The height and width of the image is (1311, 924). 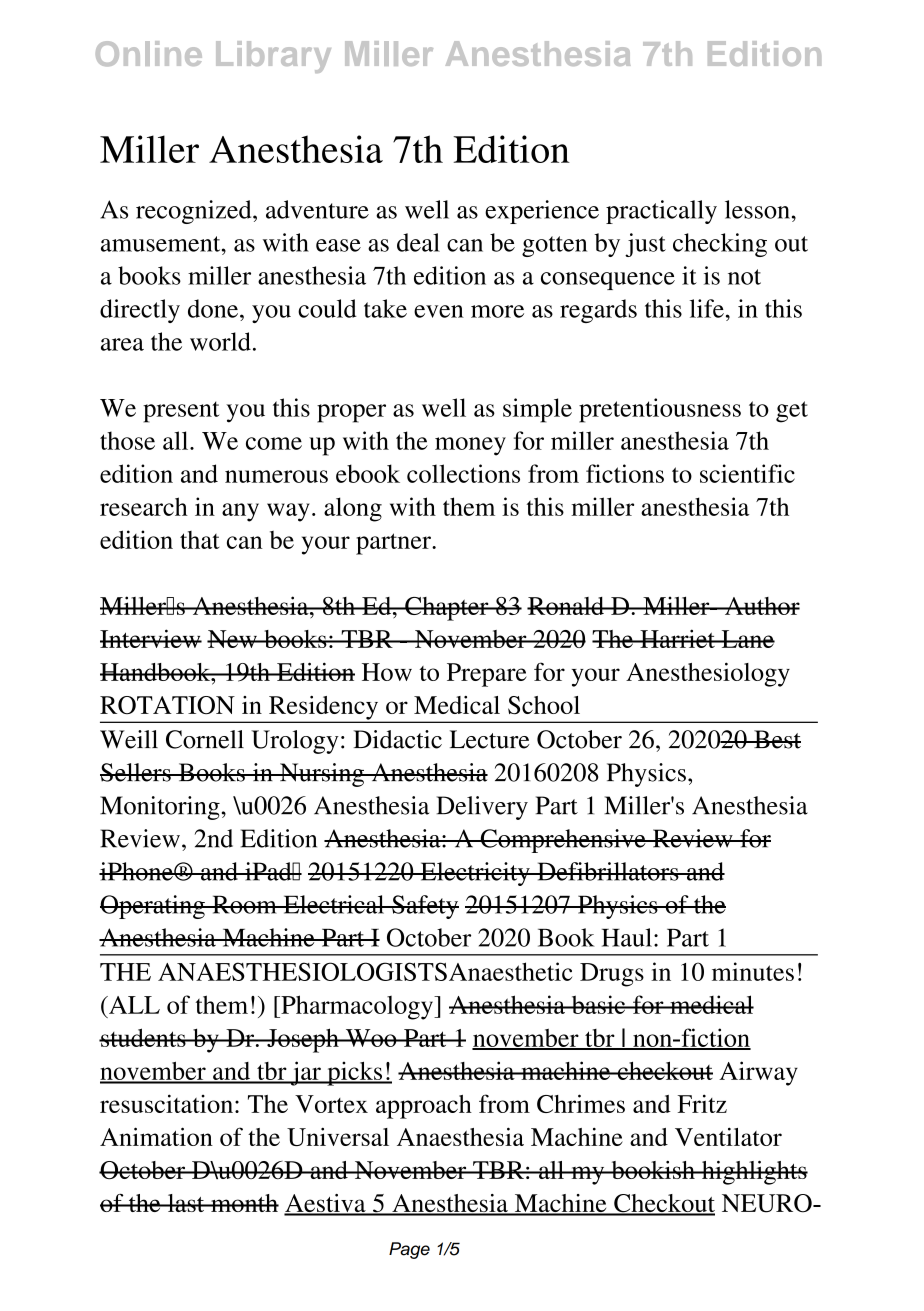 What do you see at coordinates (776, 739) in the image?
I see `Best` at bounding box center [776, 739].
